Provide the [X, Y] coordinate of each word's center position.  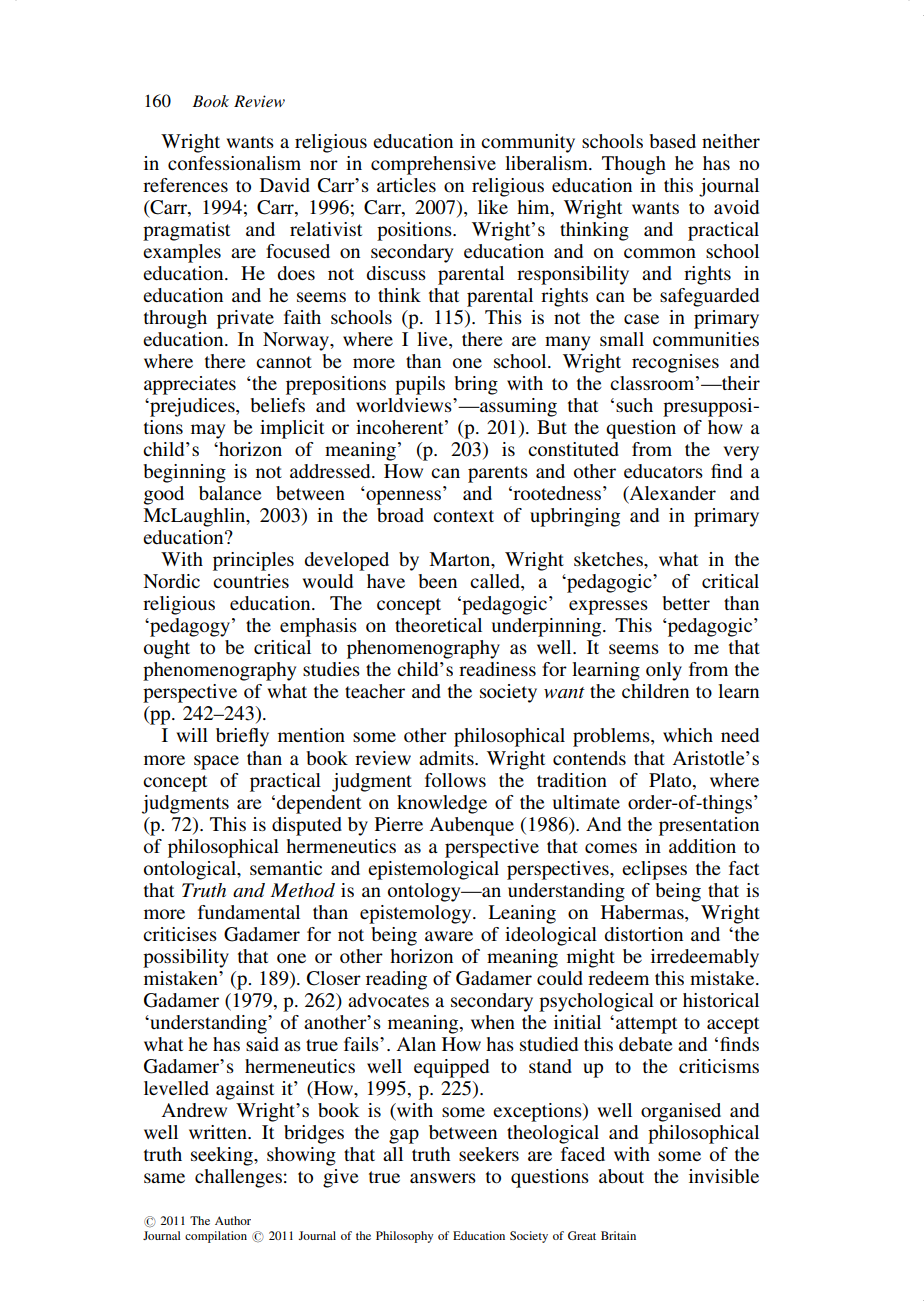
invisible [724, 1176]
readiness [497, 669]
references [185, 185]
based [672, 141]
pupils [420, 385]
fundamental [249, 912]
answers [443, 1178]
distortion [643, 934]
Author [233, 1220]
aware [449, 936]
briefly [242, 737]
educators [663, 471]
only [664, 671]
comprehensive [433, 165]
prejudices [192, 407]
